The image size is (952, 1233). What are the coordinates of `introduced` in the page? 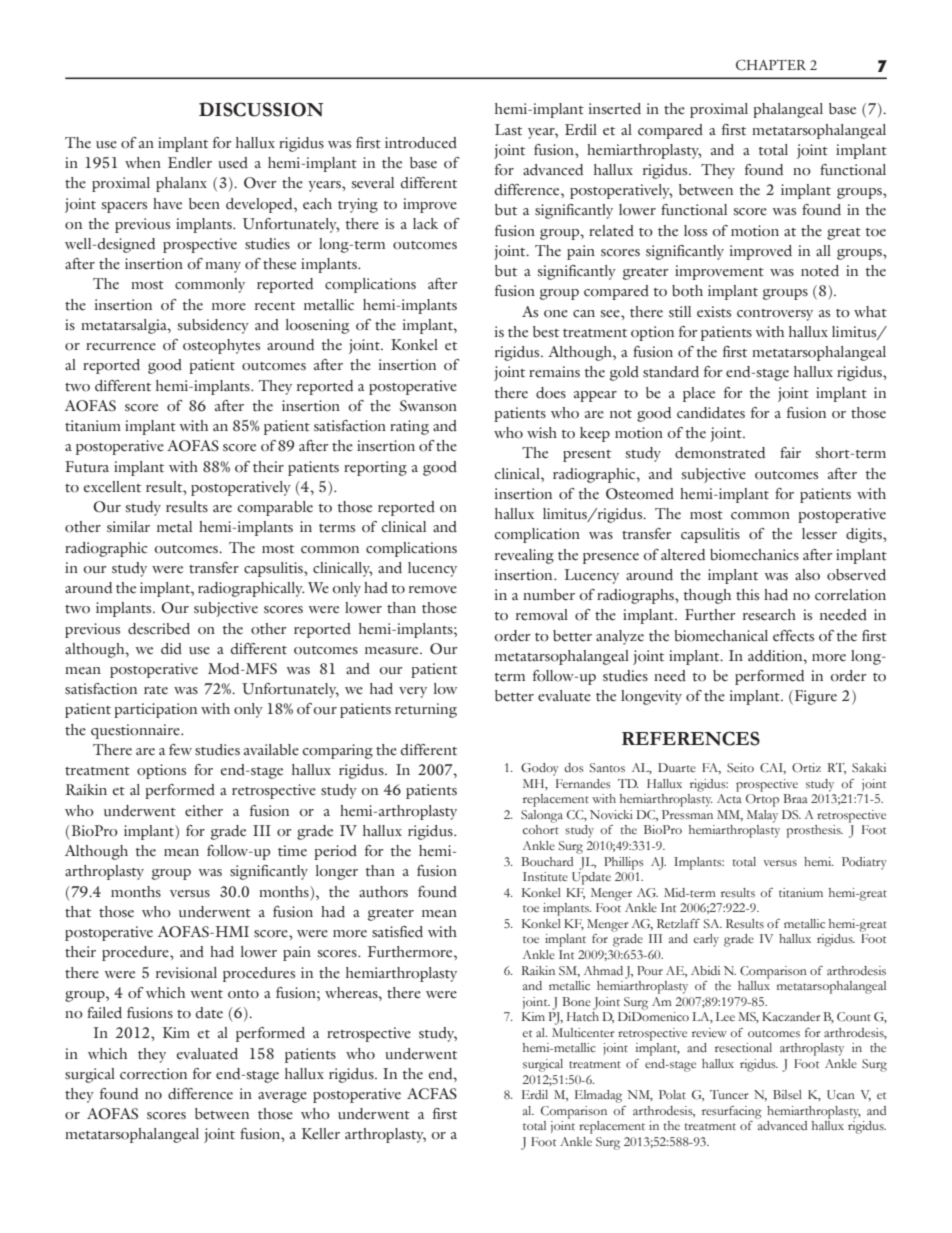 It's located at (421, 143).
